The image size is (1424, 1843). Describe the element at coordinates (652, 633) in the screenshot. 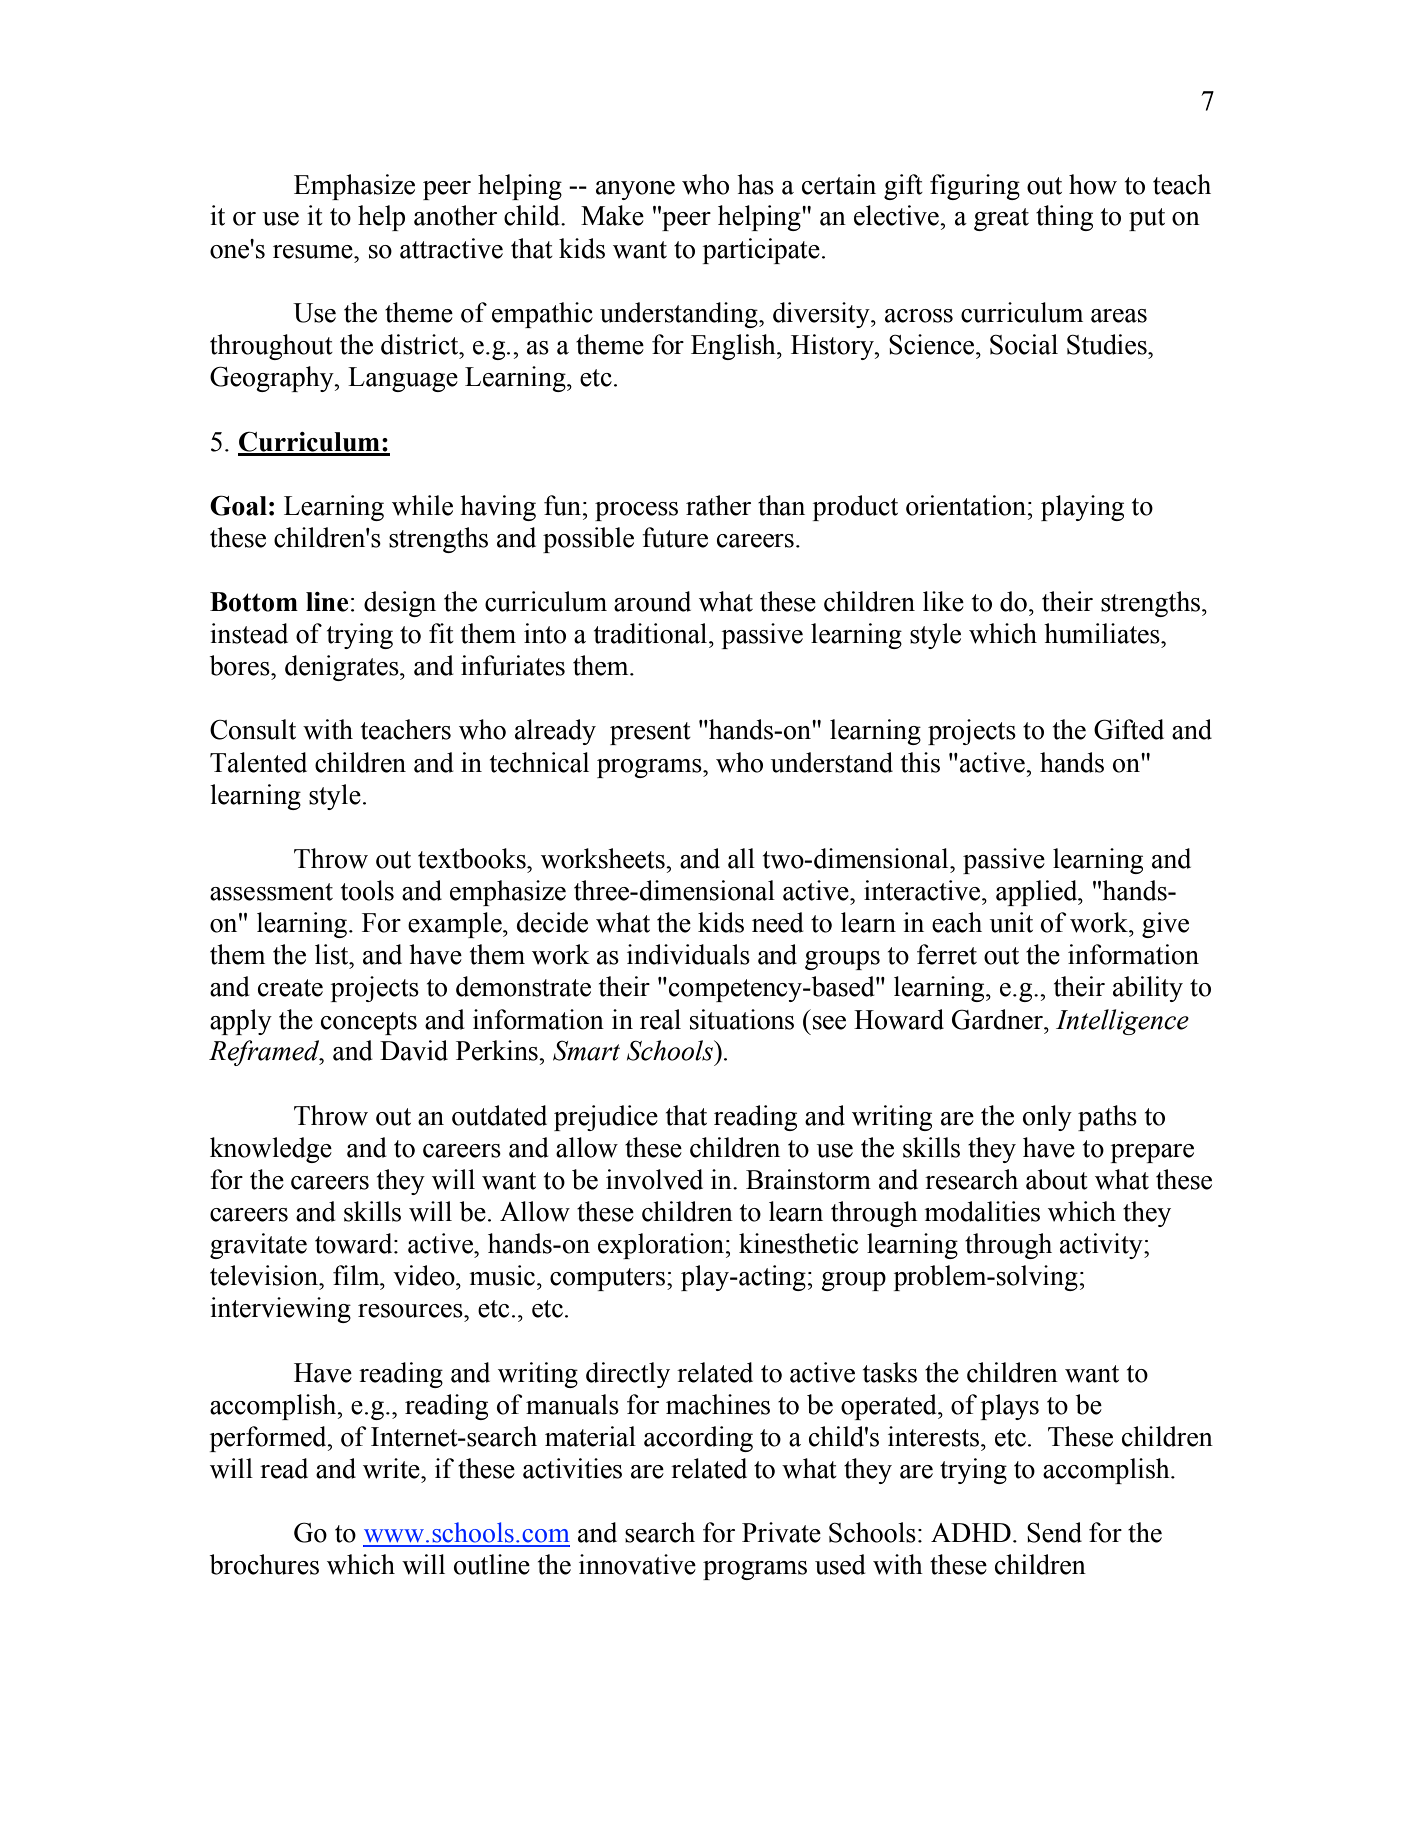

I see `traditional` at that location.
